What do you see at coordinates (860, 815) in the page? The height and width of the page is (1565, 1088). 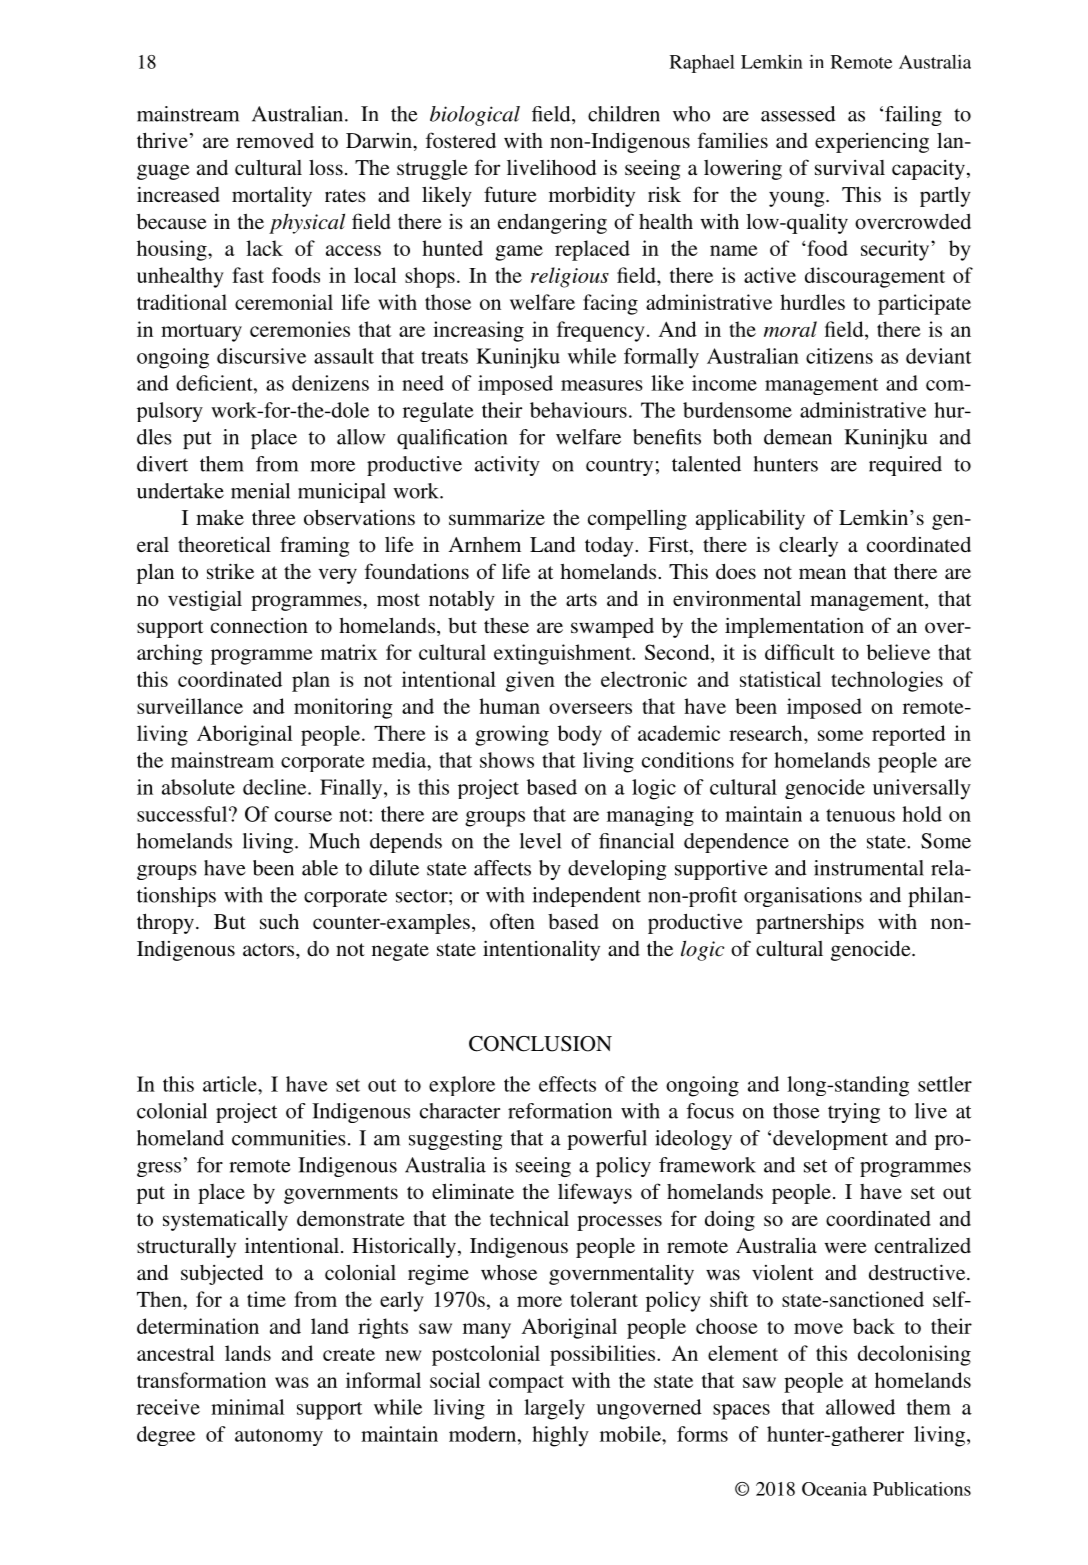 I see `tenuous` at bounding box center [860, 815].
